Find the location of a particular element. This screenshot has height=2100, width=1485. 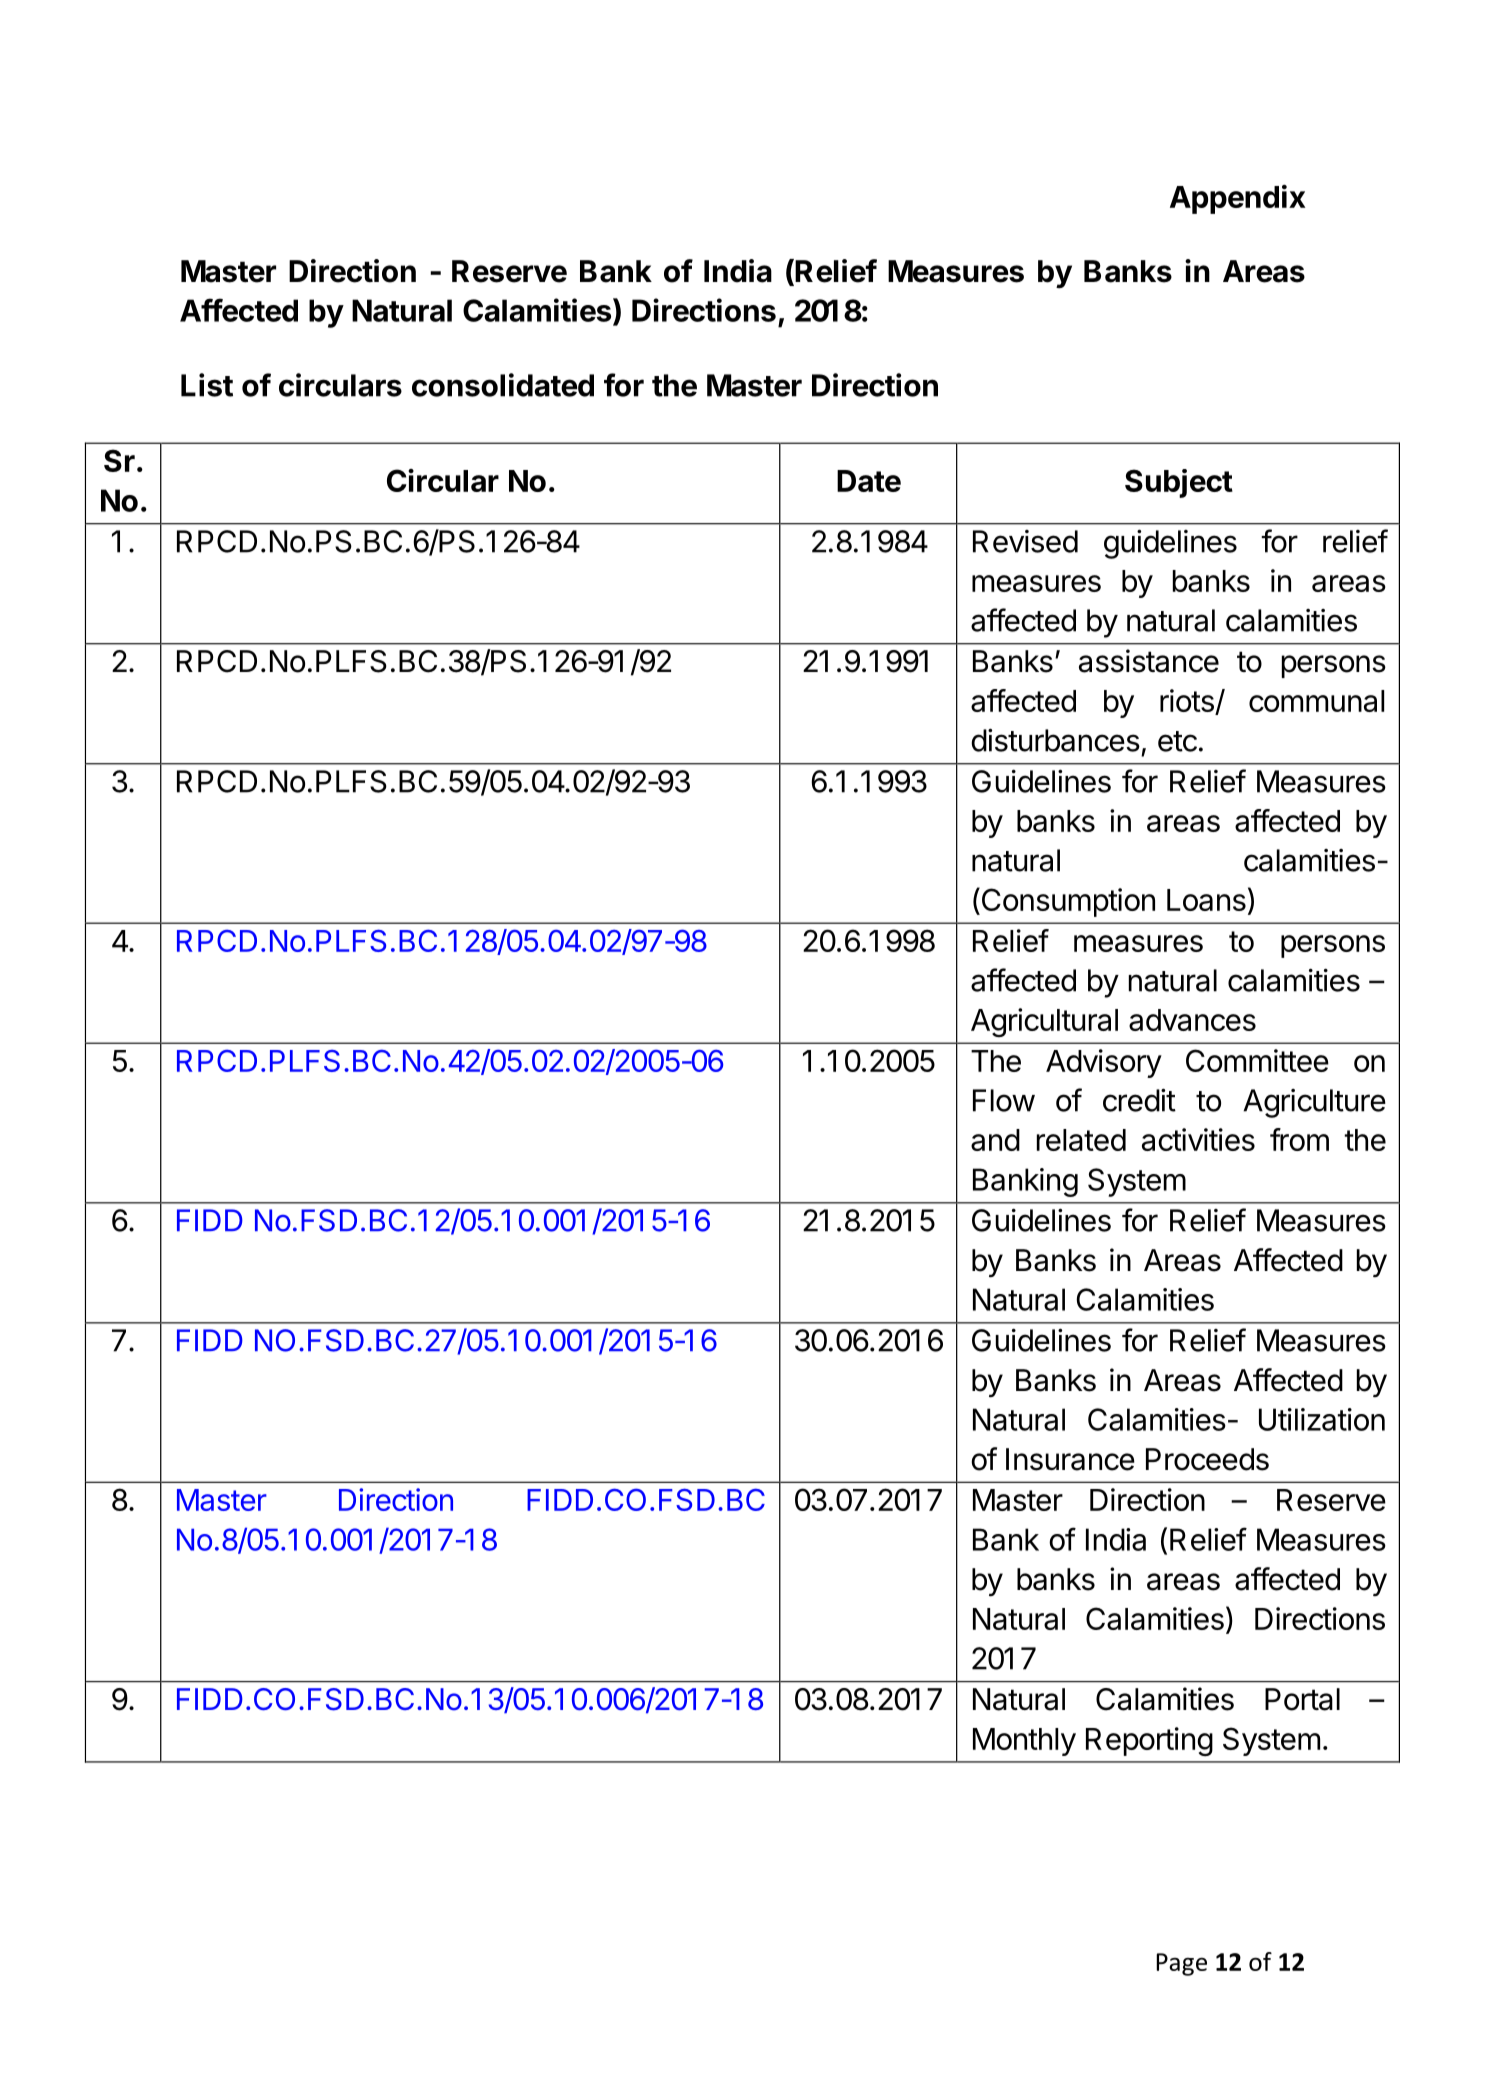

and is located at coordinates (995, 1140).
